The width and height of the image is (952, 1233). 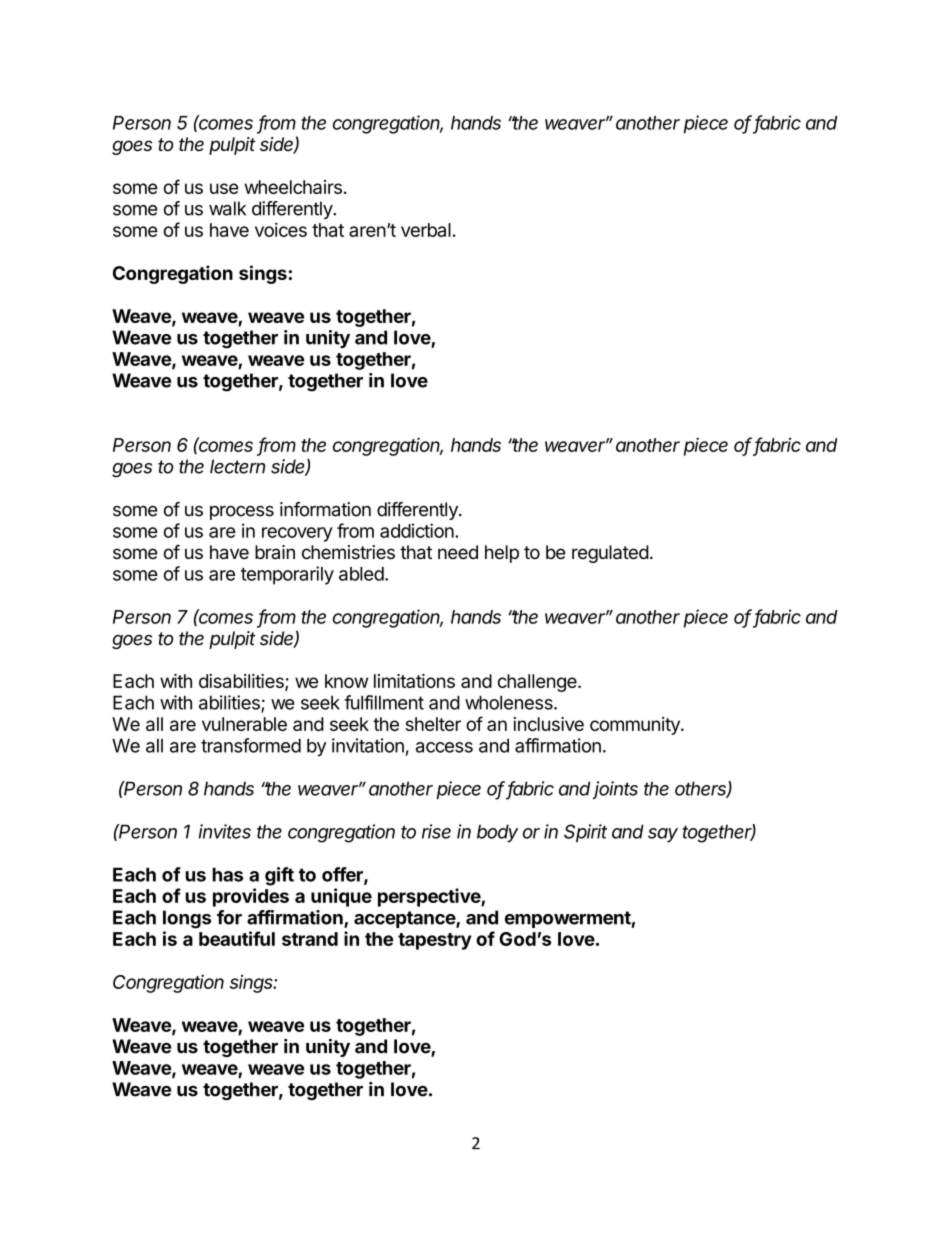 I want to click on provides, so click(x=251, y=897).
